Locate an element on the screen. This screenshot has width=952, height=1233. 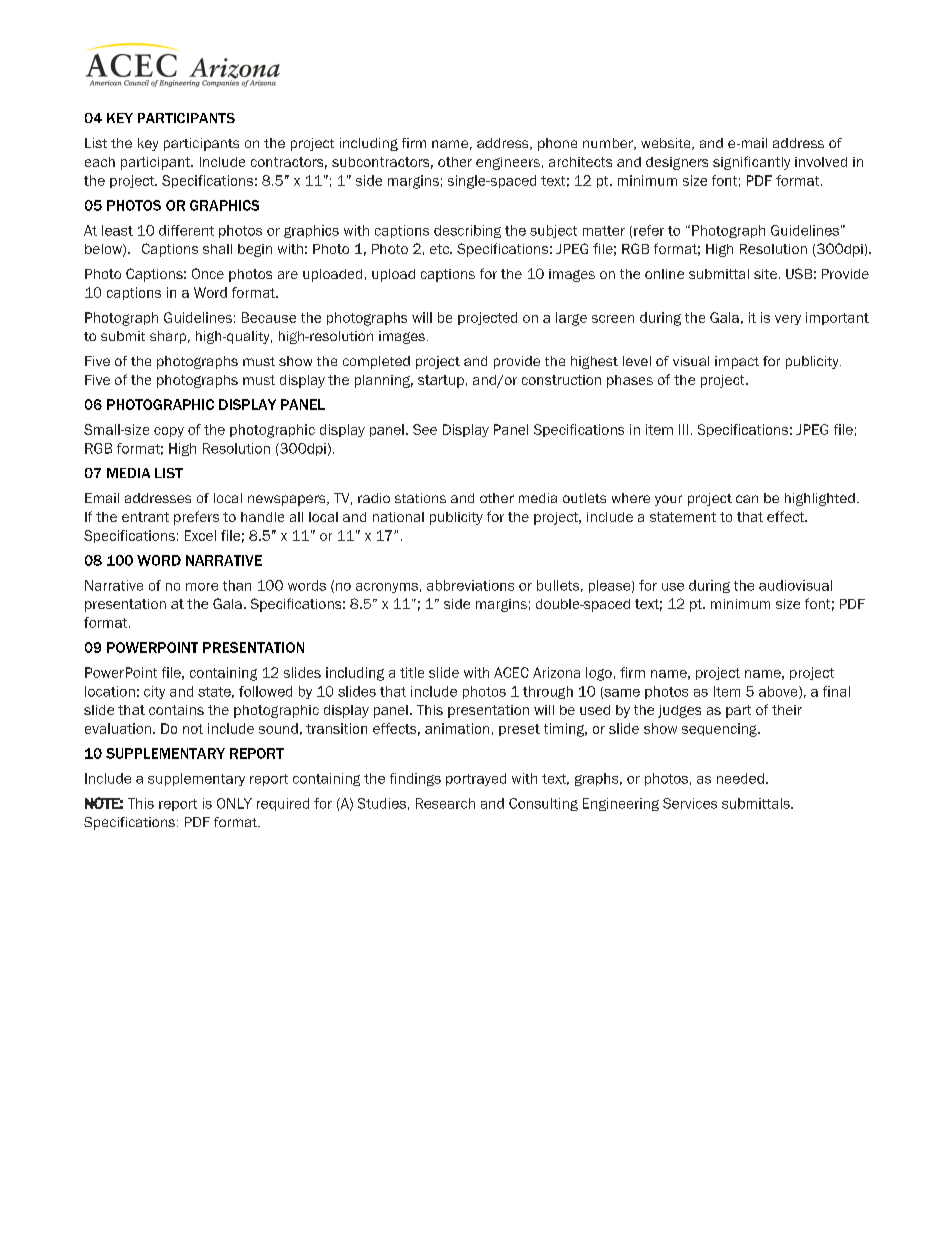
stations is located at coordinates (420, 498).
